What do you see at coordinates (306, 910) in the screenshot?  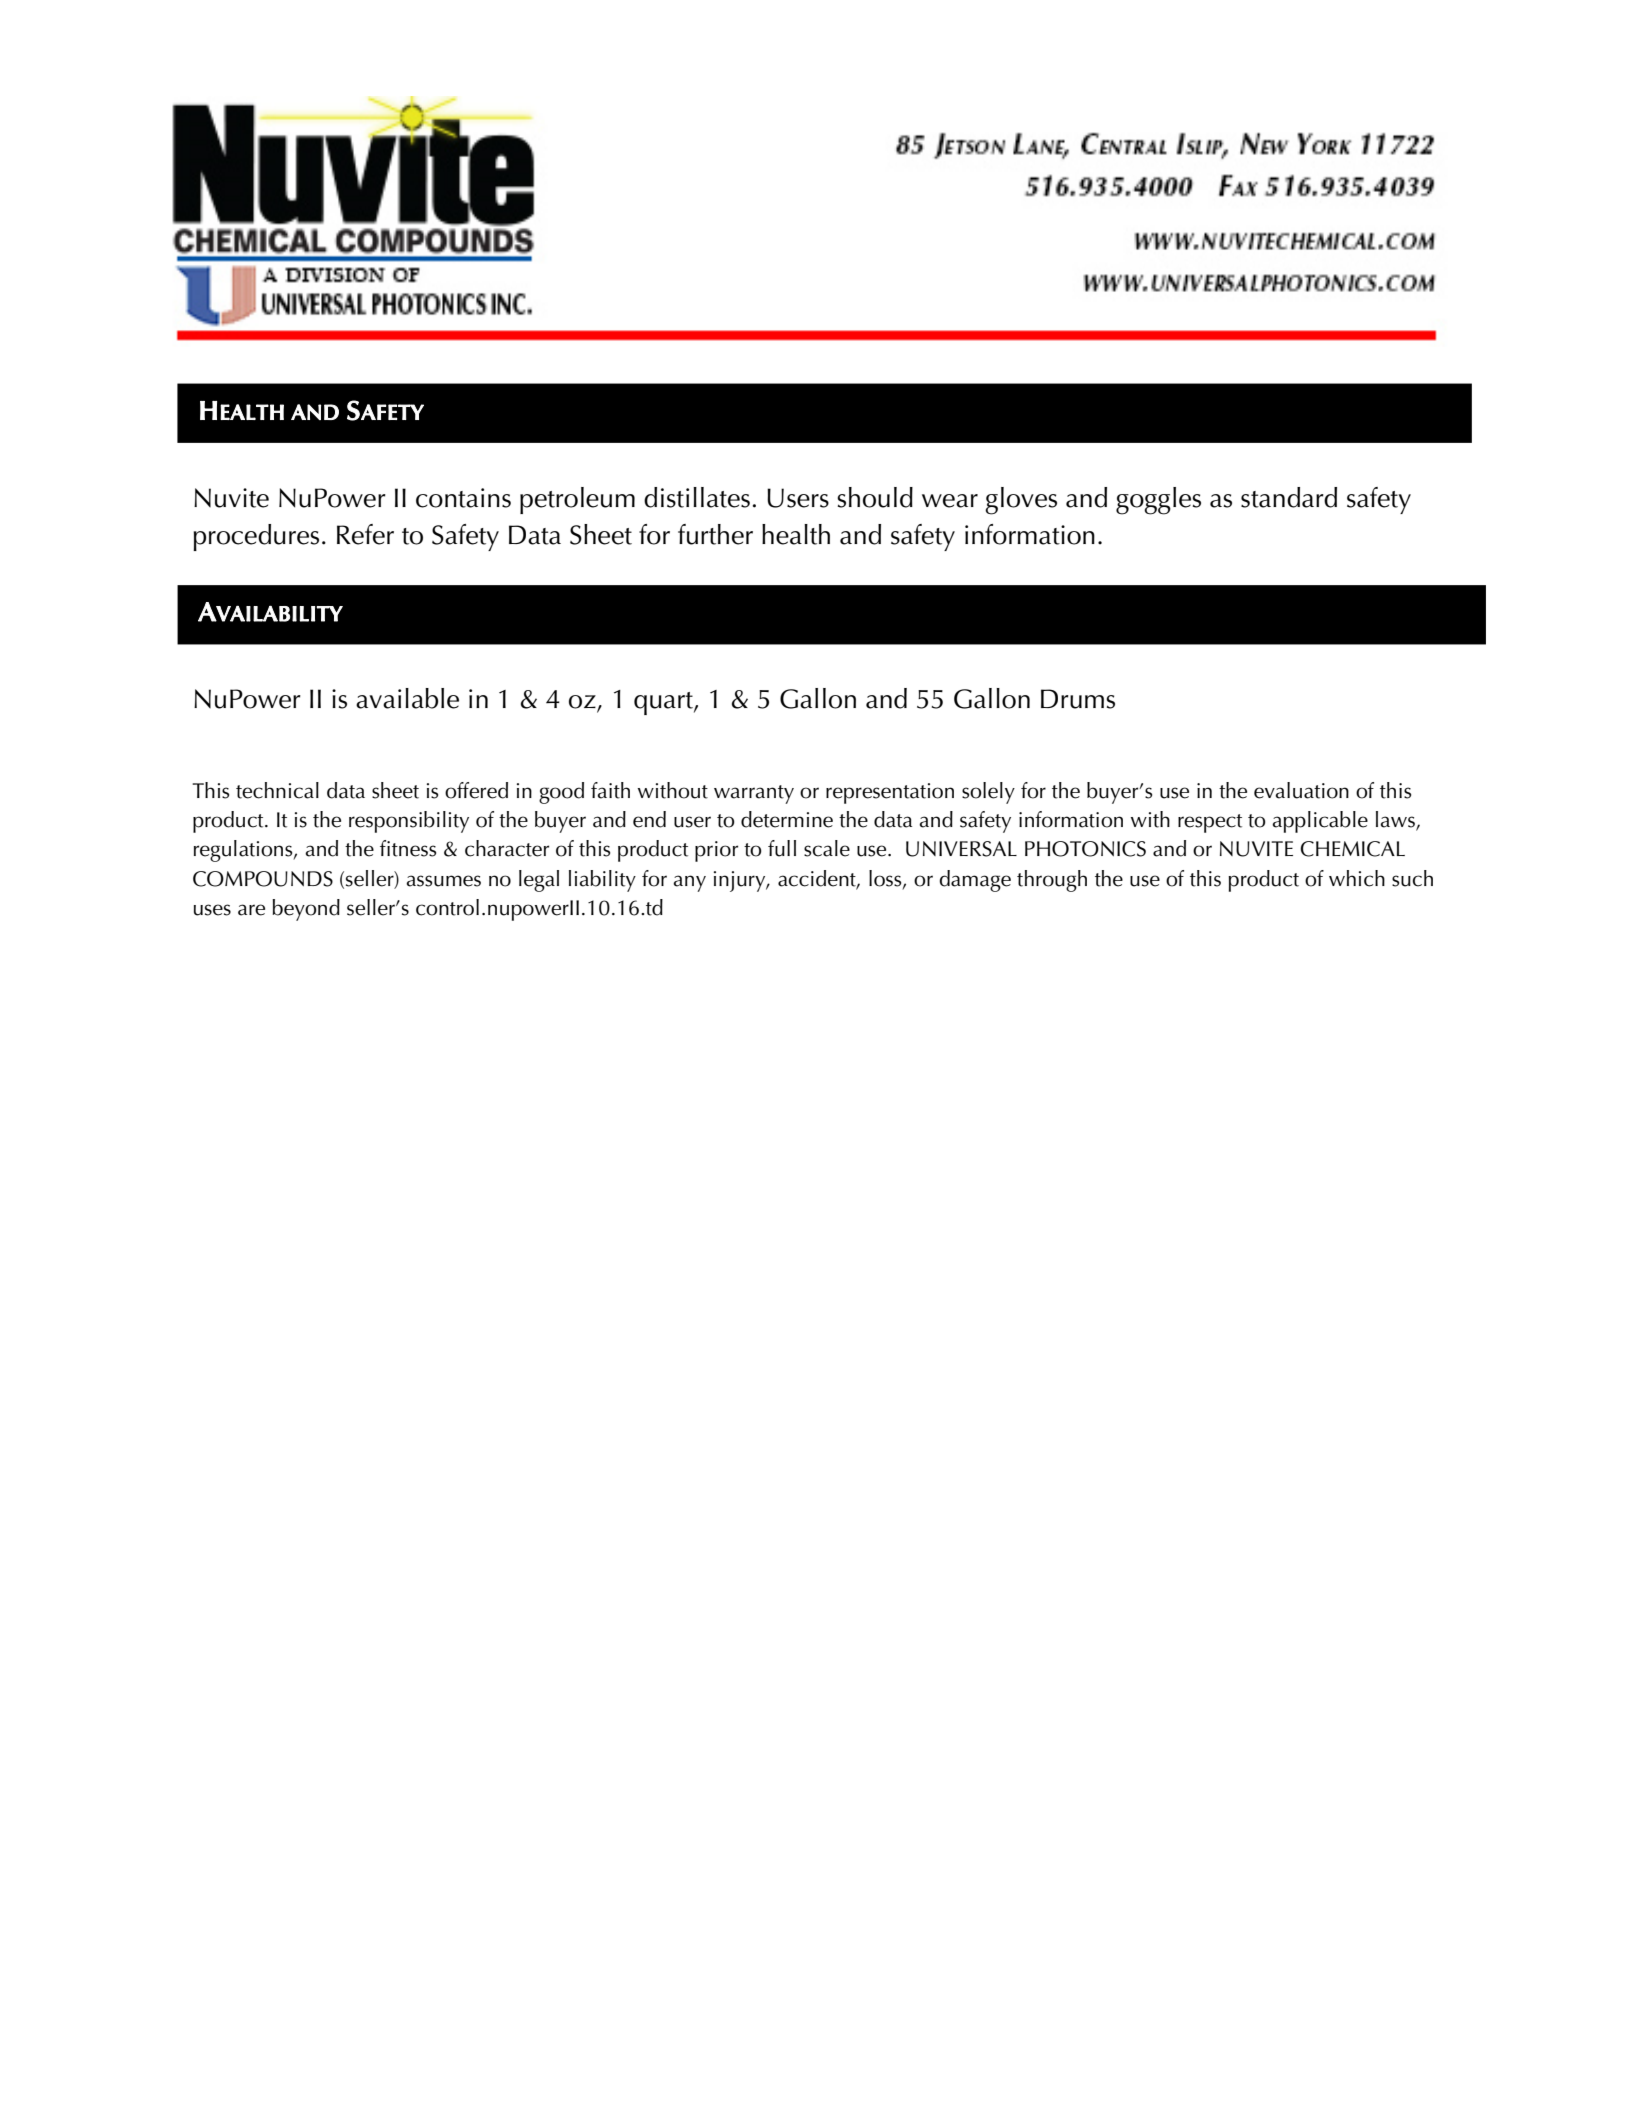 I see `beyond` at bounding box center [306, 910].
